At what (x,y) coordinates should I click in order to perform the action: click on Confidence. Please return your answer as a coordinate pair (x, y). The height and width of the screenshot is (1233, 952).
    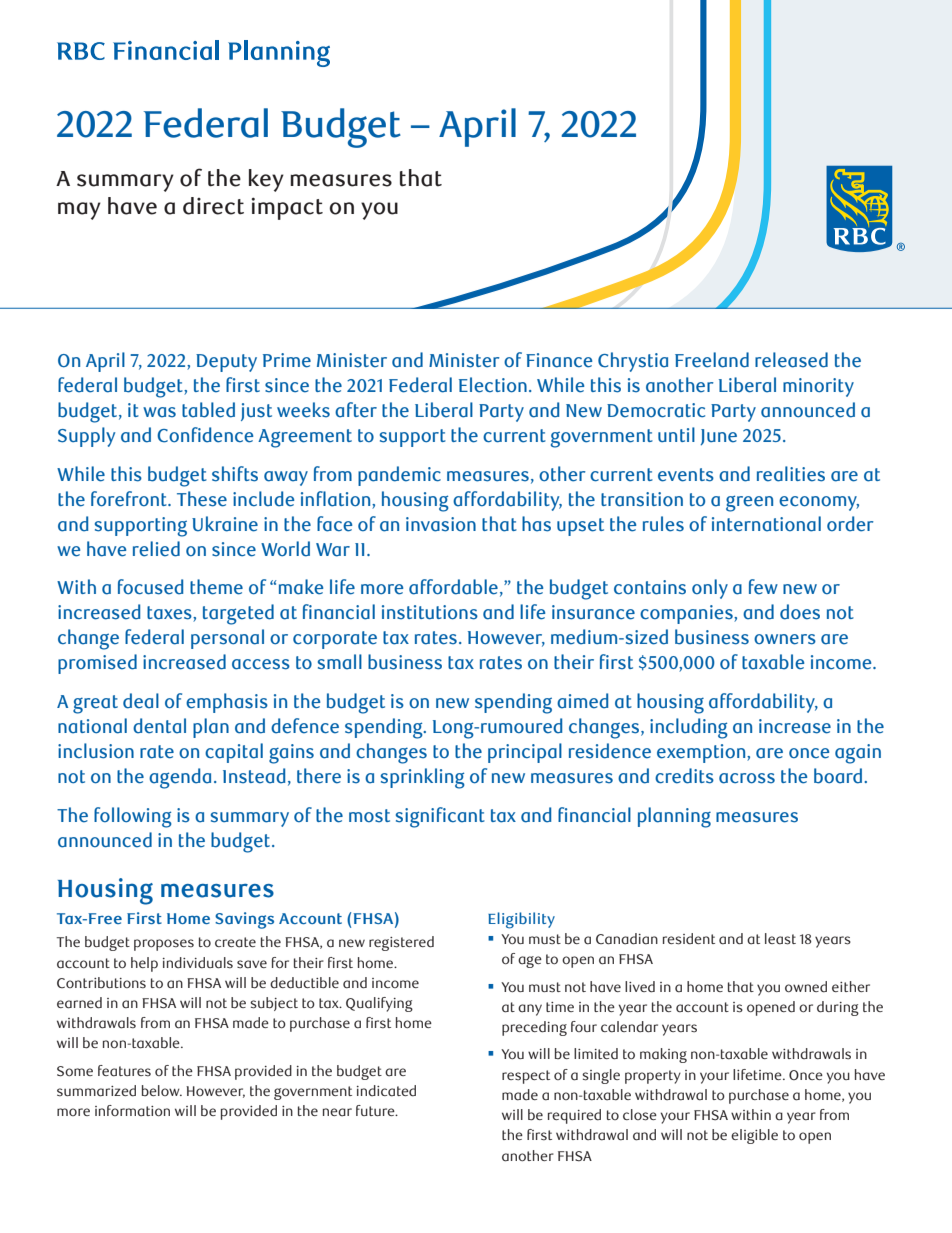
    Looking at the image, I should click on (205, 435).
